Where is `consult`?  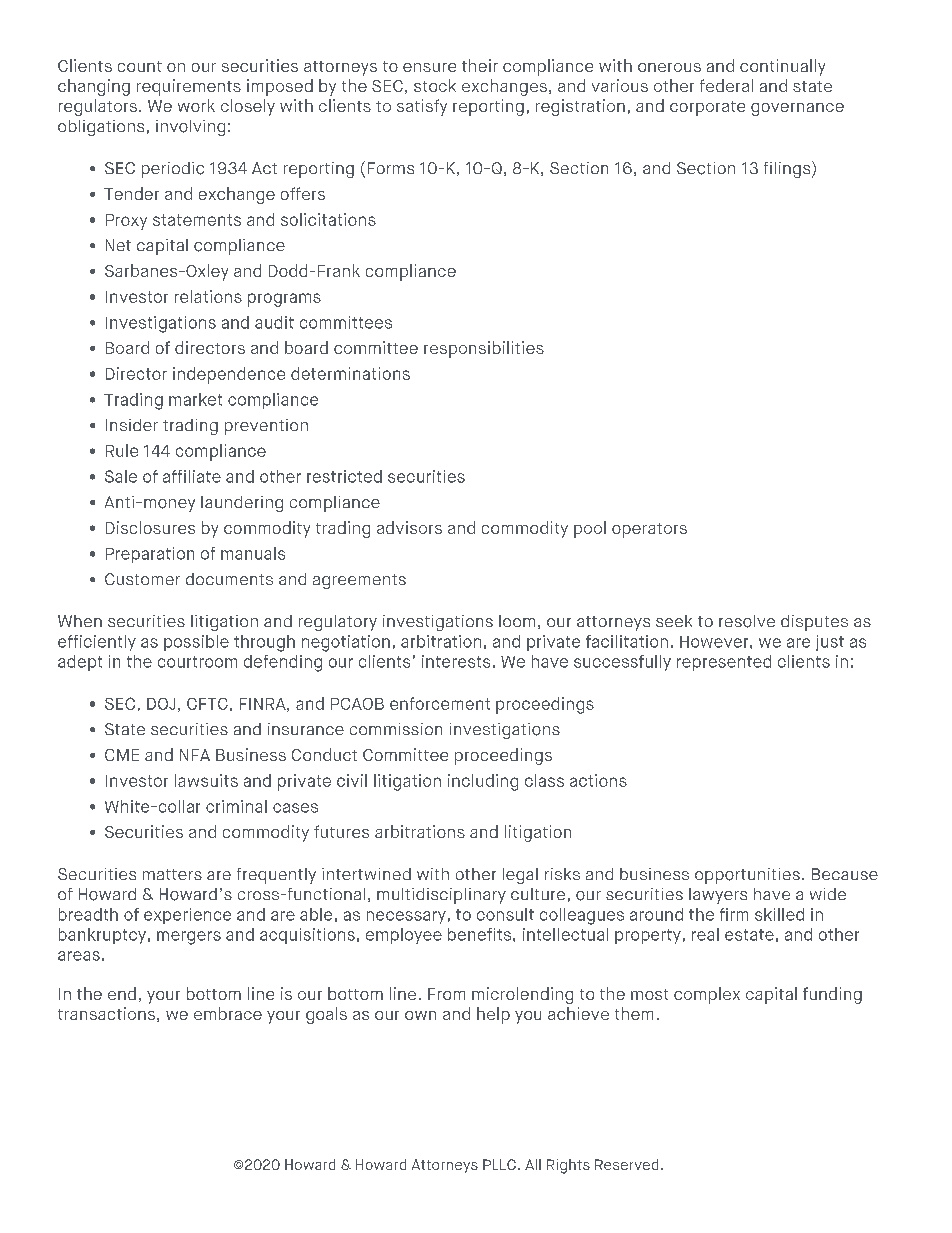
consult is located at coordinates (505, 914).
